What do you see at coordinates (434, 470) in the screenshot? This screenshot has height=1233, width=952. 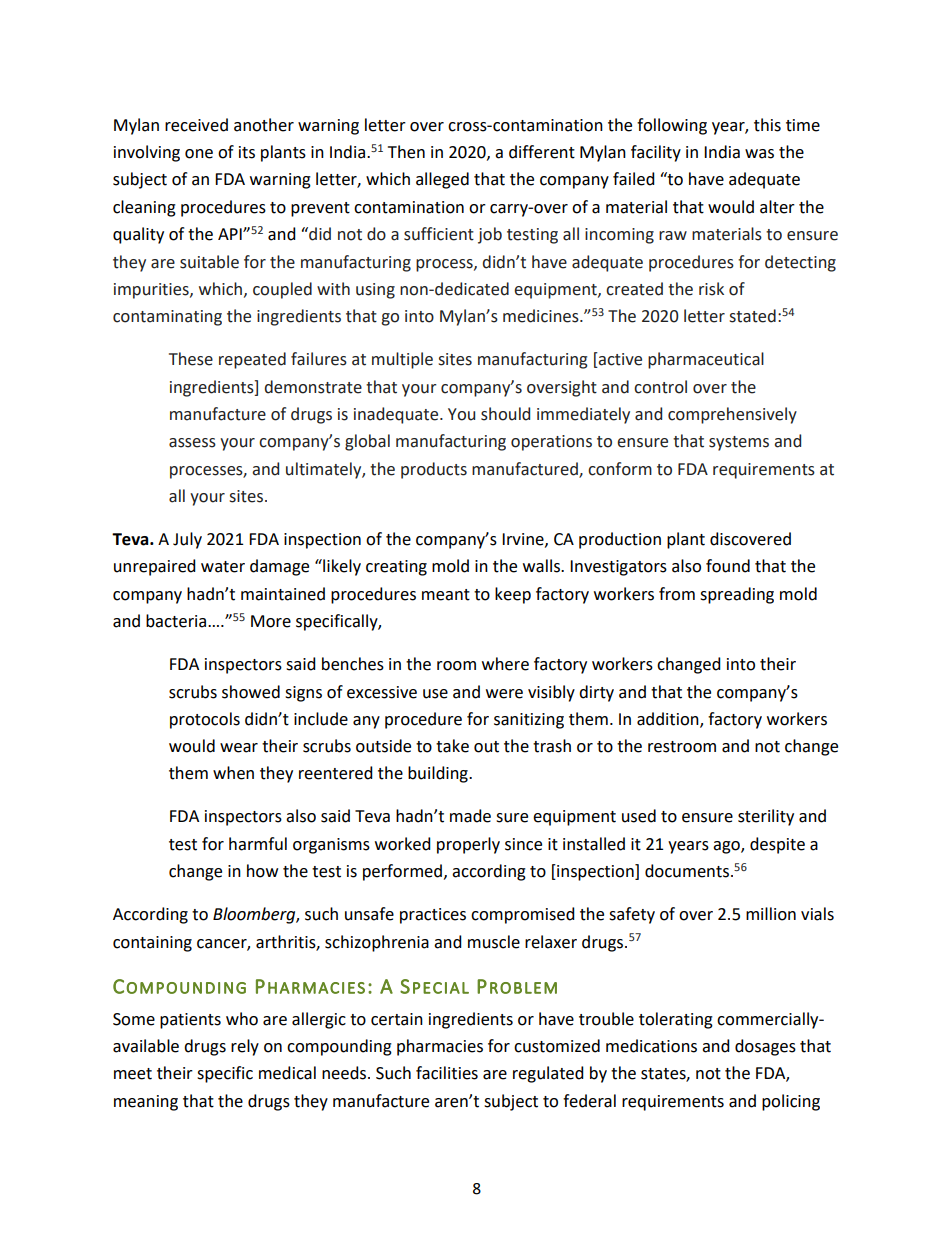 I see `products` at bounding box center [434, 470].
